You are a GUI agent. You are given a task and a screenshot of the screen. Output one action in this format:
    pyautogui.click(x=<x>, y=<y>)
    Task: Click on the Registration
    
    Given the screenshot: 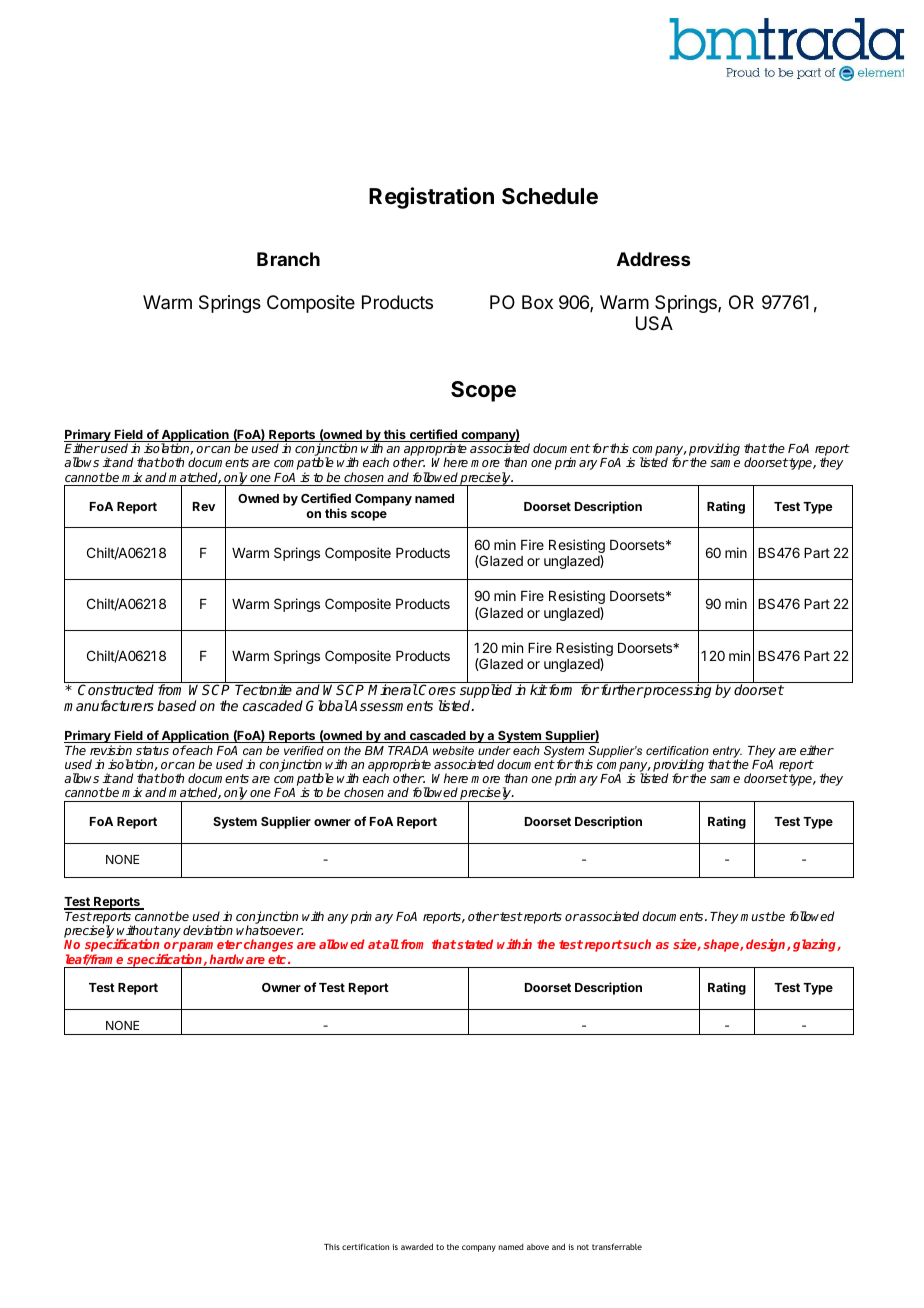 What is the action you would take?
    pyautogui.click(x=431, y=198)
